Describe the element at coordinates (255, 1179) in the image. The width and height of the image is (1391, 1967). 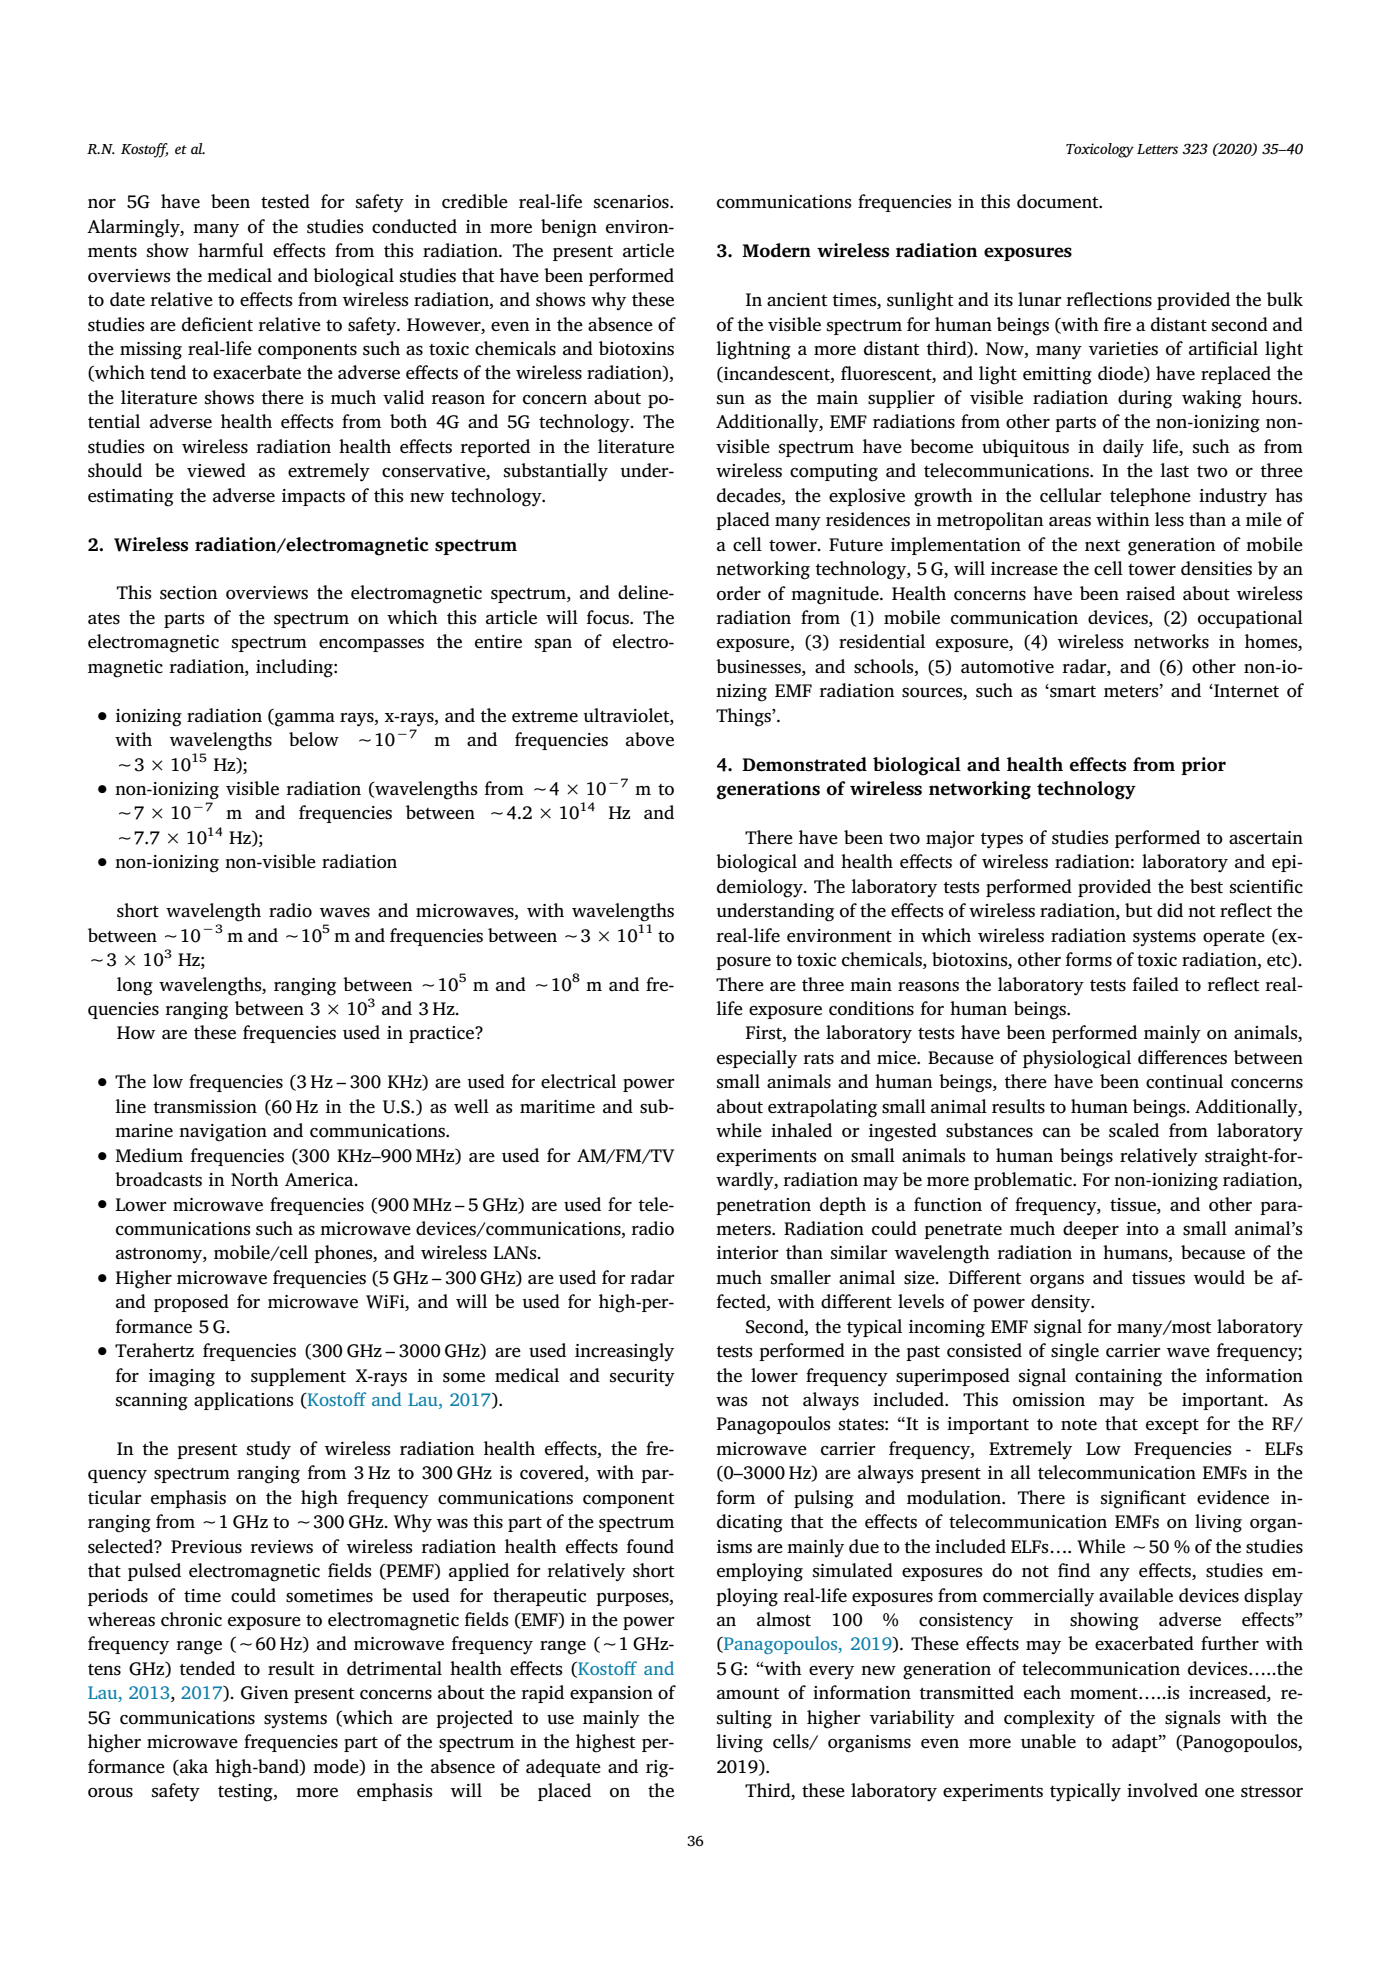
I see `North` at that location.
